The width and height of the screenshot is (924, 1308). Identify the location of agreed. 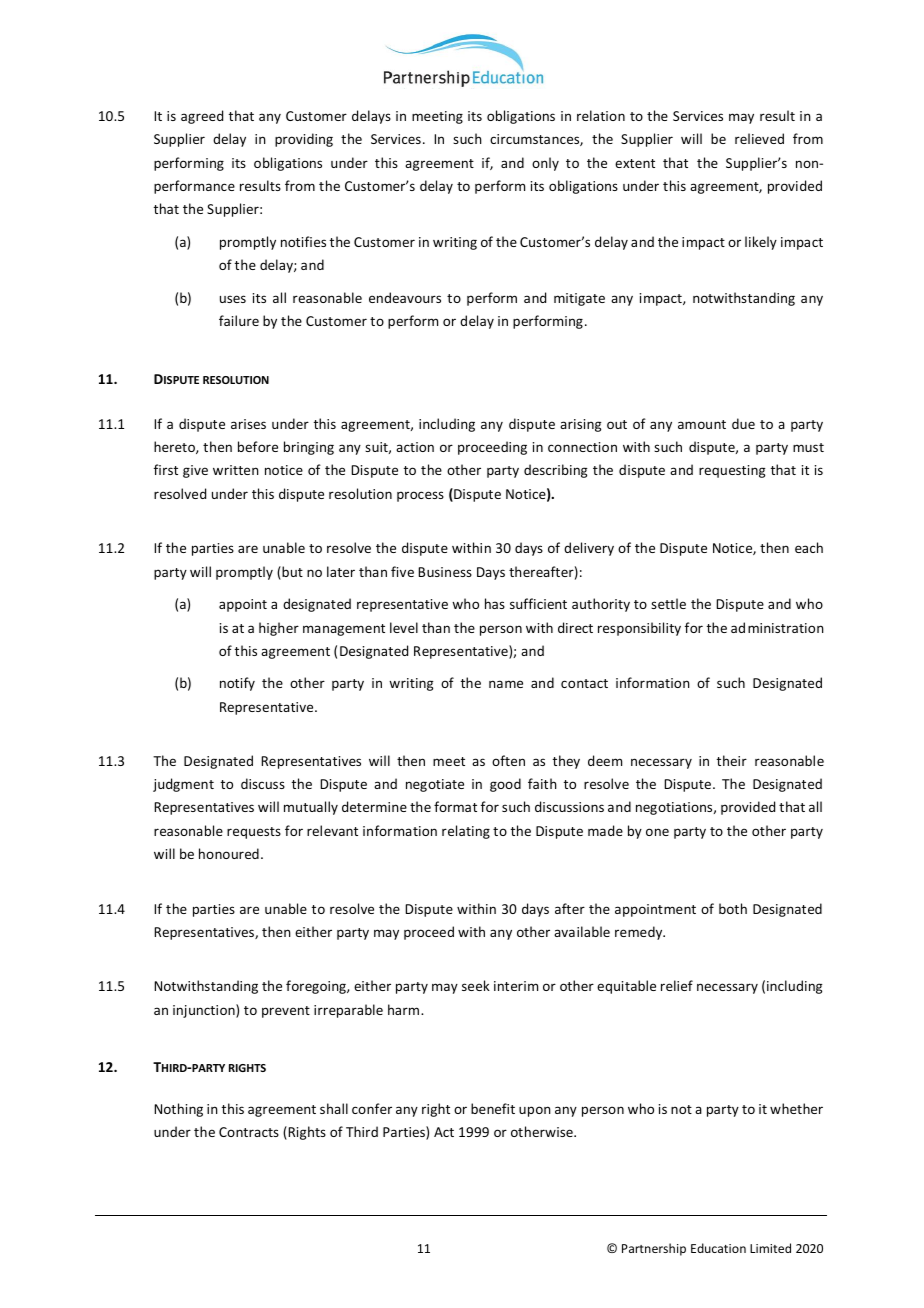
(202, 117).
